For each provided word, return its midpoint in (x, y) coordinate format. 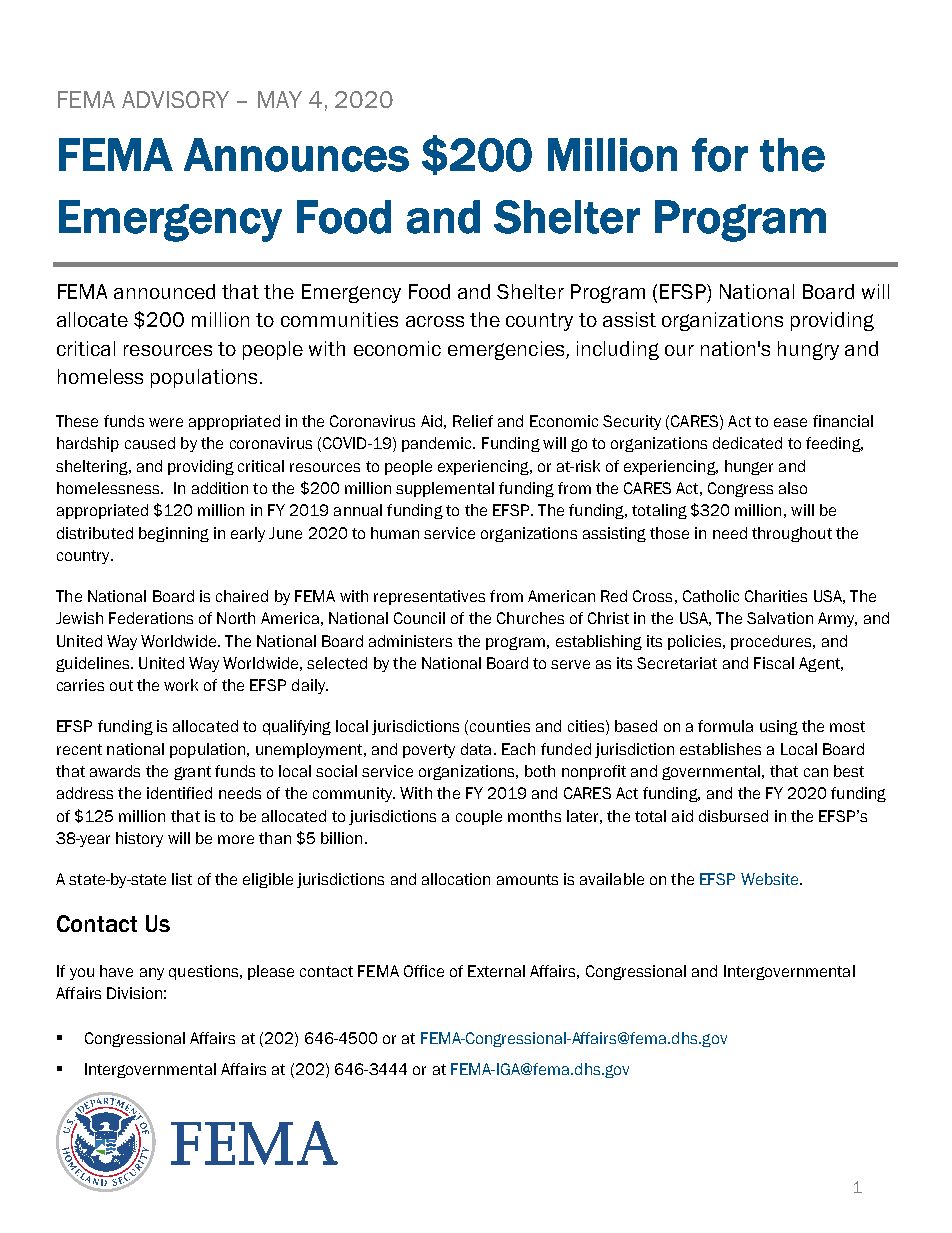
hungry (808, 350)
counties (500, 726)
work (181, 685)
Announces (296, 155)
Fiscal (774, 663)
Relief (473, 421)
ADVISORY (175, 99)
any (152, 974)
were (166, 422)
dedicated (747, 443)
